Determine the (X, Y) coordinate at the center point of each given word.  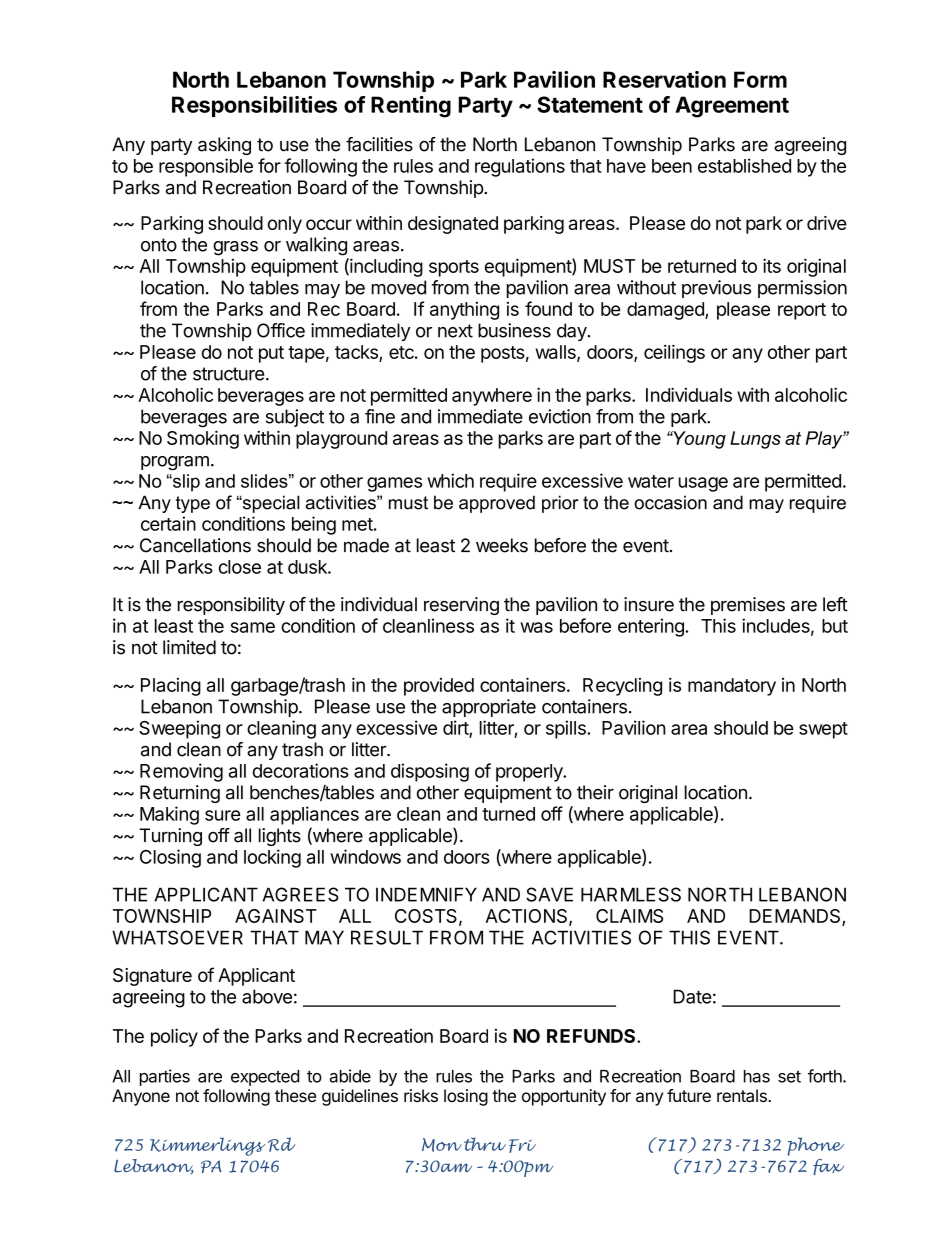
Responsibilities (254, 106)
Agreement (732, 107)
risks (421, 1095)
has (757, 1076)
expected (265, 1078)
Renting (411, 107)
